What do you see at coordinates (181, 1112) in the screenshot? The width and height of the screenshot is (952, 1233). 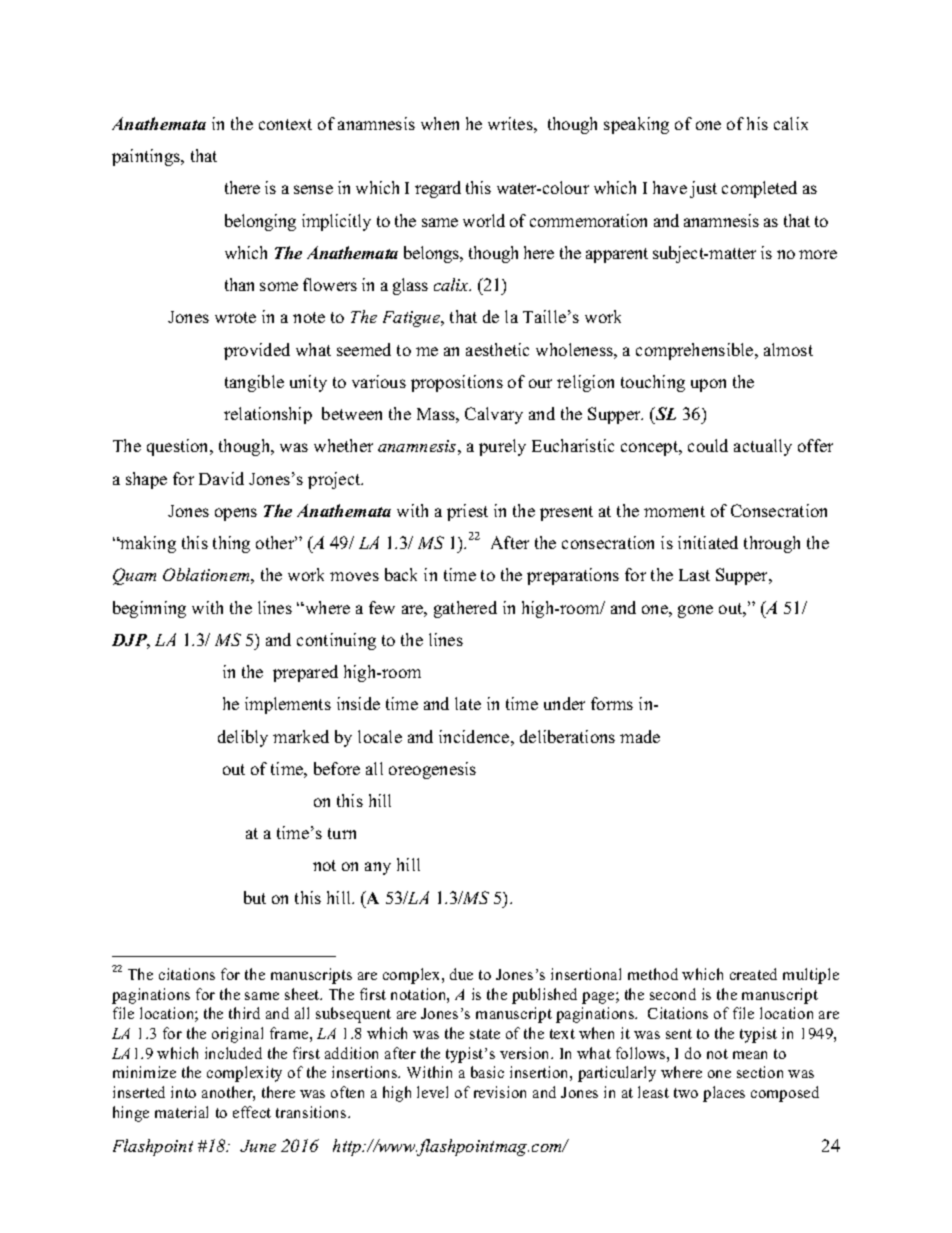 I see `material` at bounding box center [181, 1112].
